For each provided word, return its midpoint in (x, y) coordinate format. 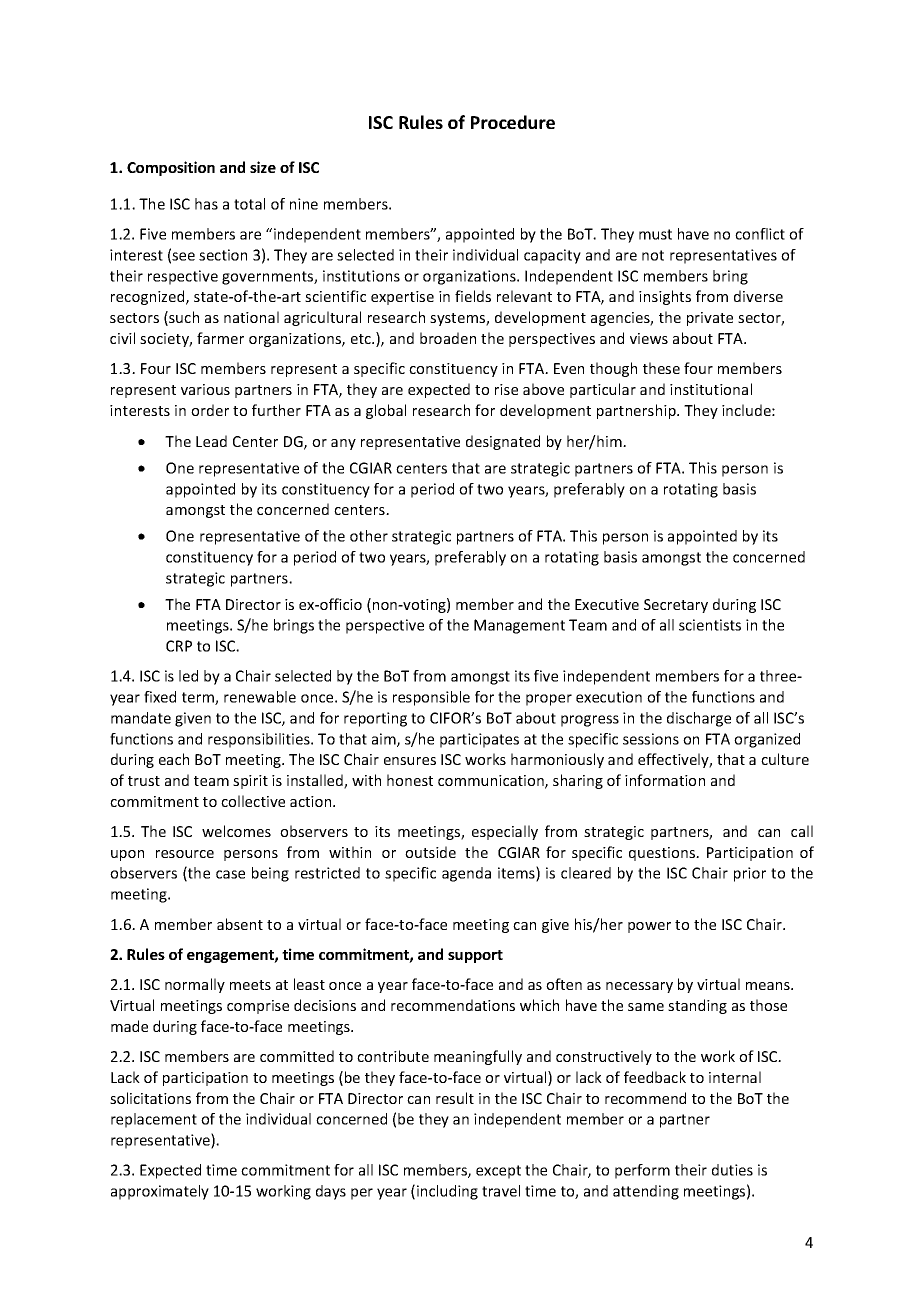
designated (503, 442)
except (498, 1172)
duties (732, 1170)
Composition (171, 168)
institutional (711, 389)
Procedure (513, 122)
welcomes (236, 831)
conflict (760, 234)
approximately (160, 1192)
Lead (211, 441)
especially (505, 832)
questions (663, 854)
